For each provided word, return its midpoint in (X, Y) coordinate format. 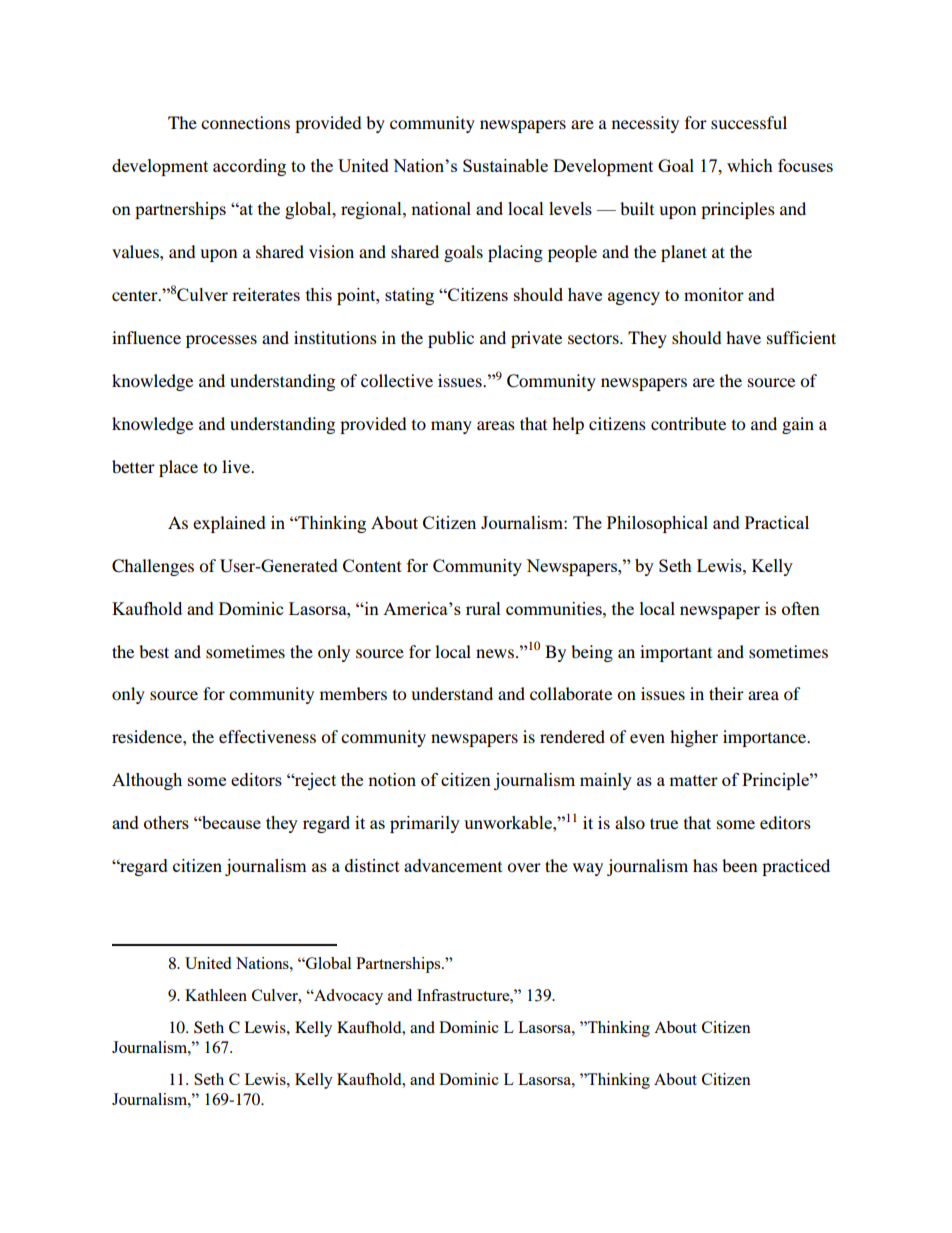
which (750, 165)
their (726, 693)
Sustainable (505, 165)
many (451, 427)
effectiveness (267, 736)
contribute (688, 423)
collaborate (571, 693)
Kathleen (216, 995)
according (249, 167)
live (237, 466)
